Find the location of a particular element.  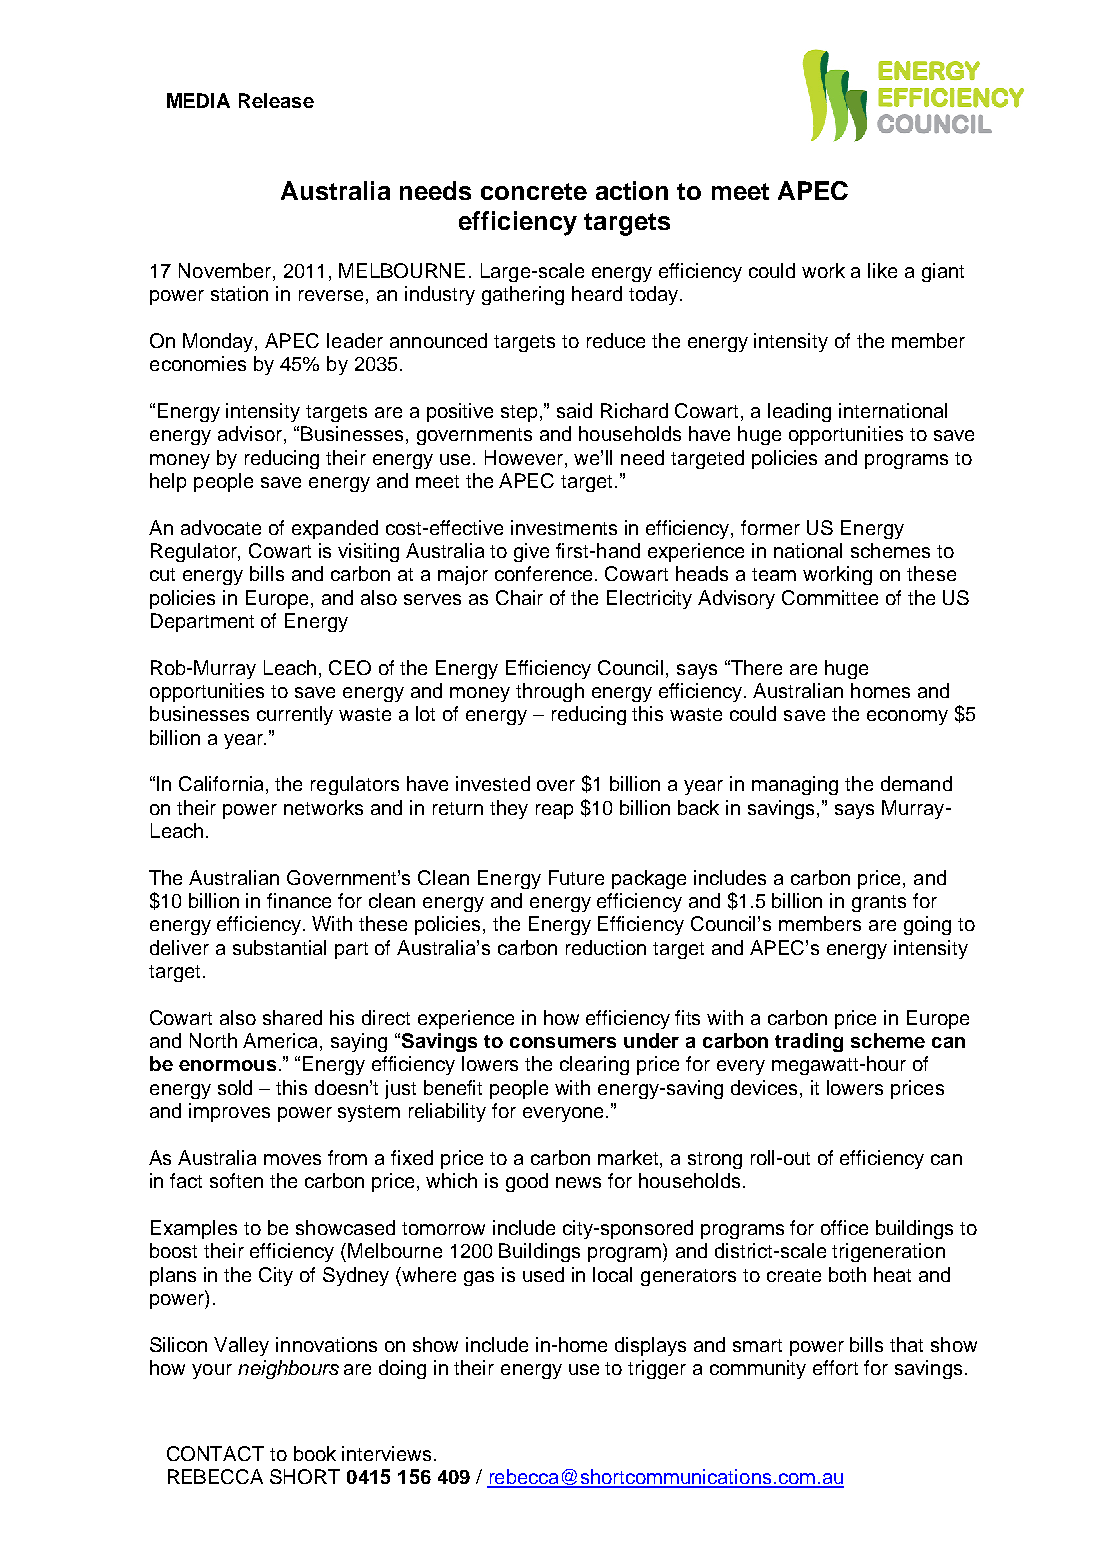

California is located at coordinates (221, 783).
